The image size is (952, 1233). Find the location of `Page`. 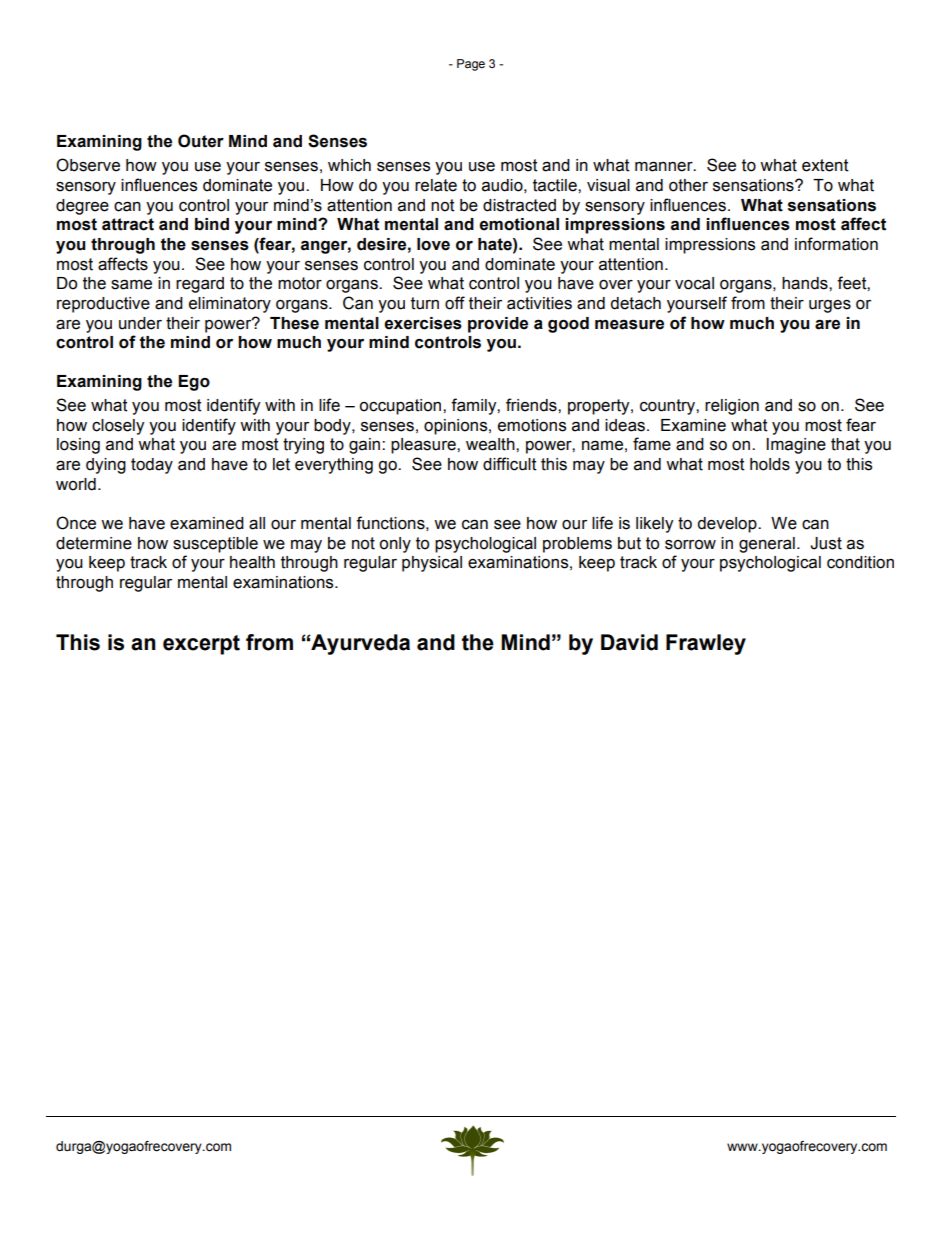

Page is located at coordinates (471, 65).
